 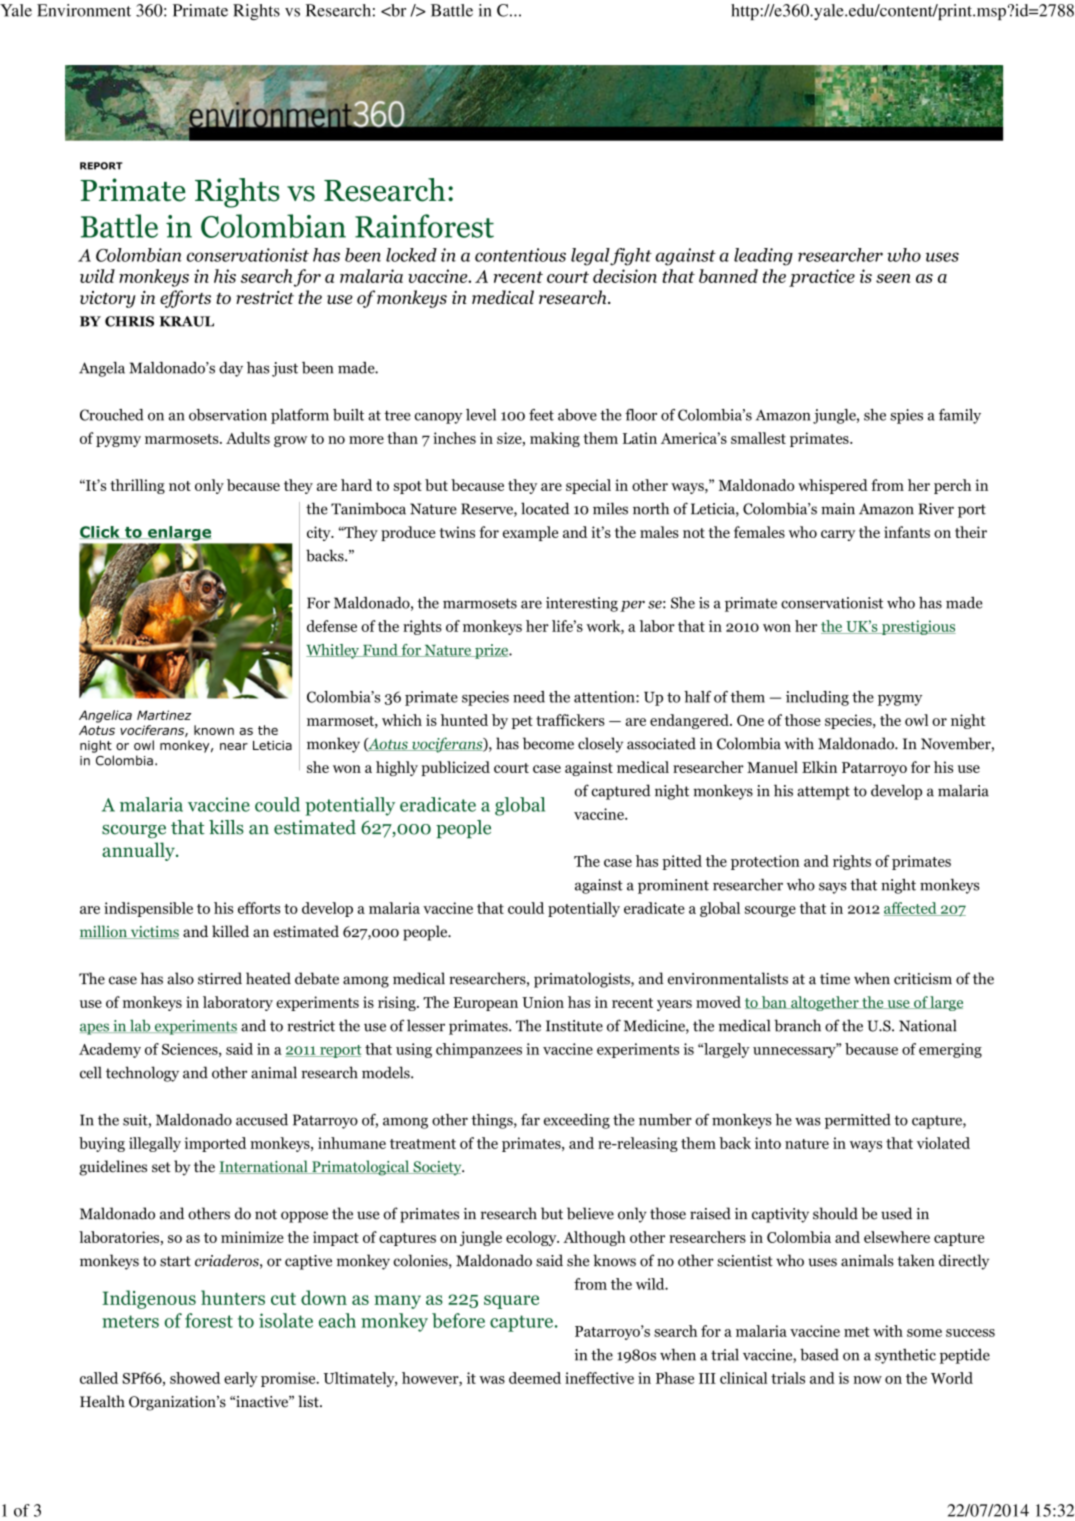 What do you see at coordinates (180, 978) in the image?
I see `also` at bounding box center [180, 978].
